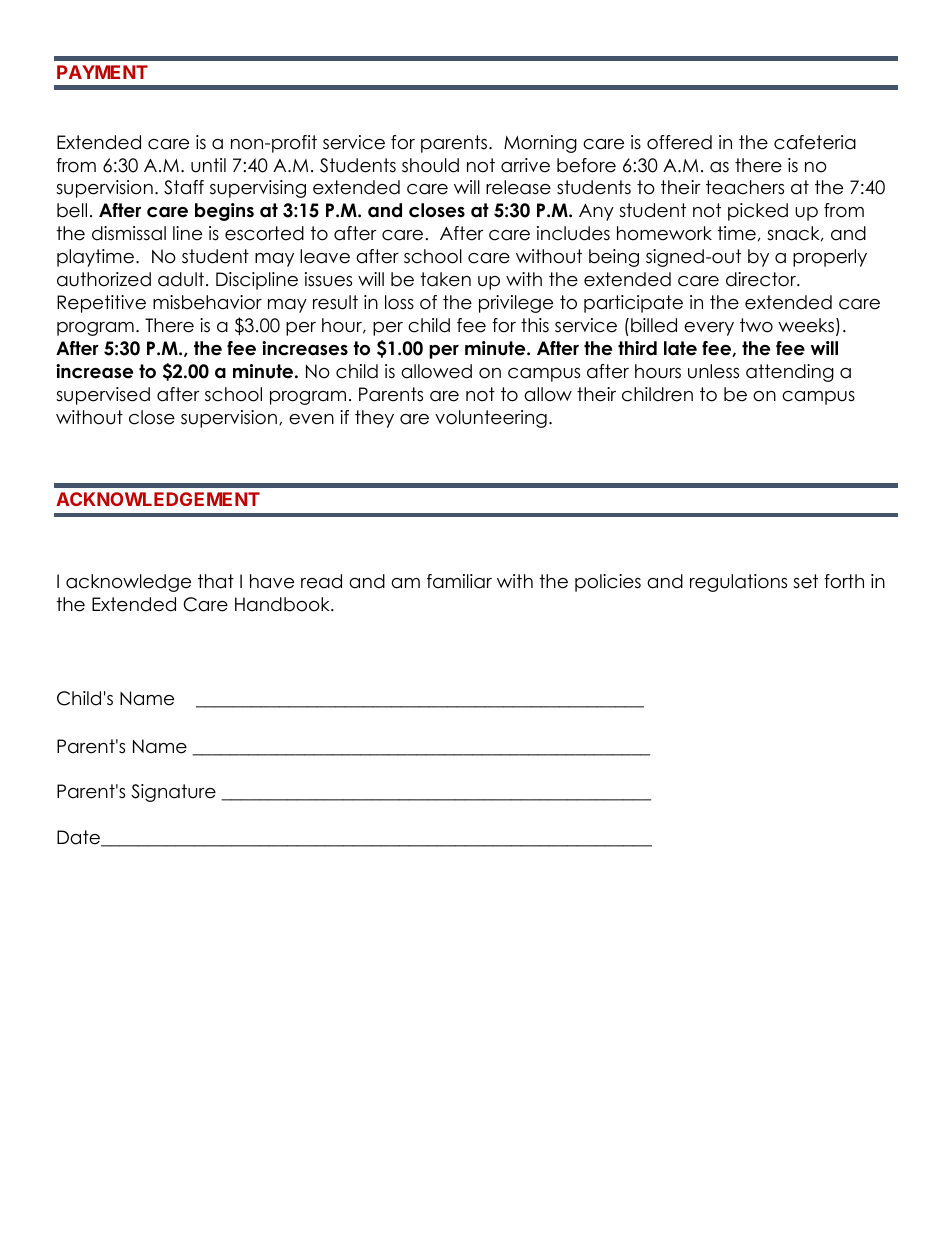  What do you see at coordinates (459, 581) in the document?
I see `familiar` at bounding box center [459, 581].
